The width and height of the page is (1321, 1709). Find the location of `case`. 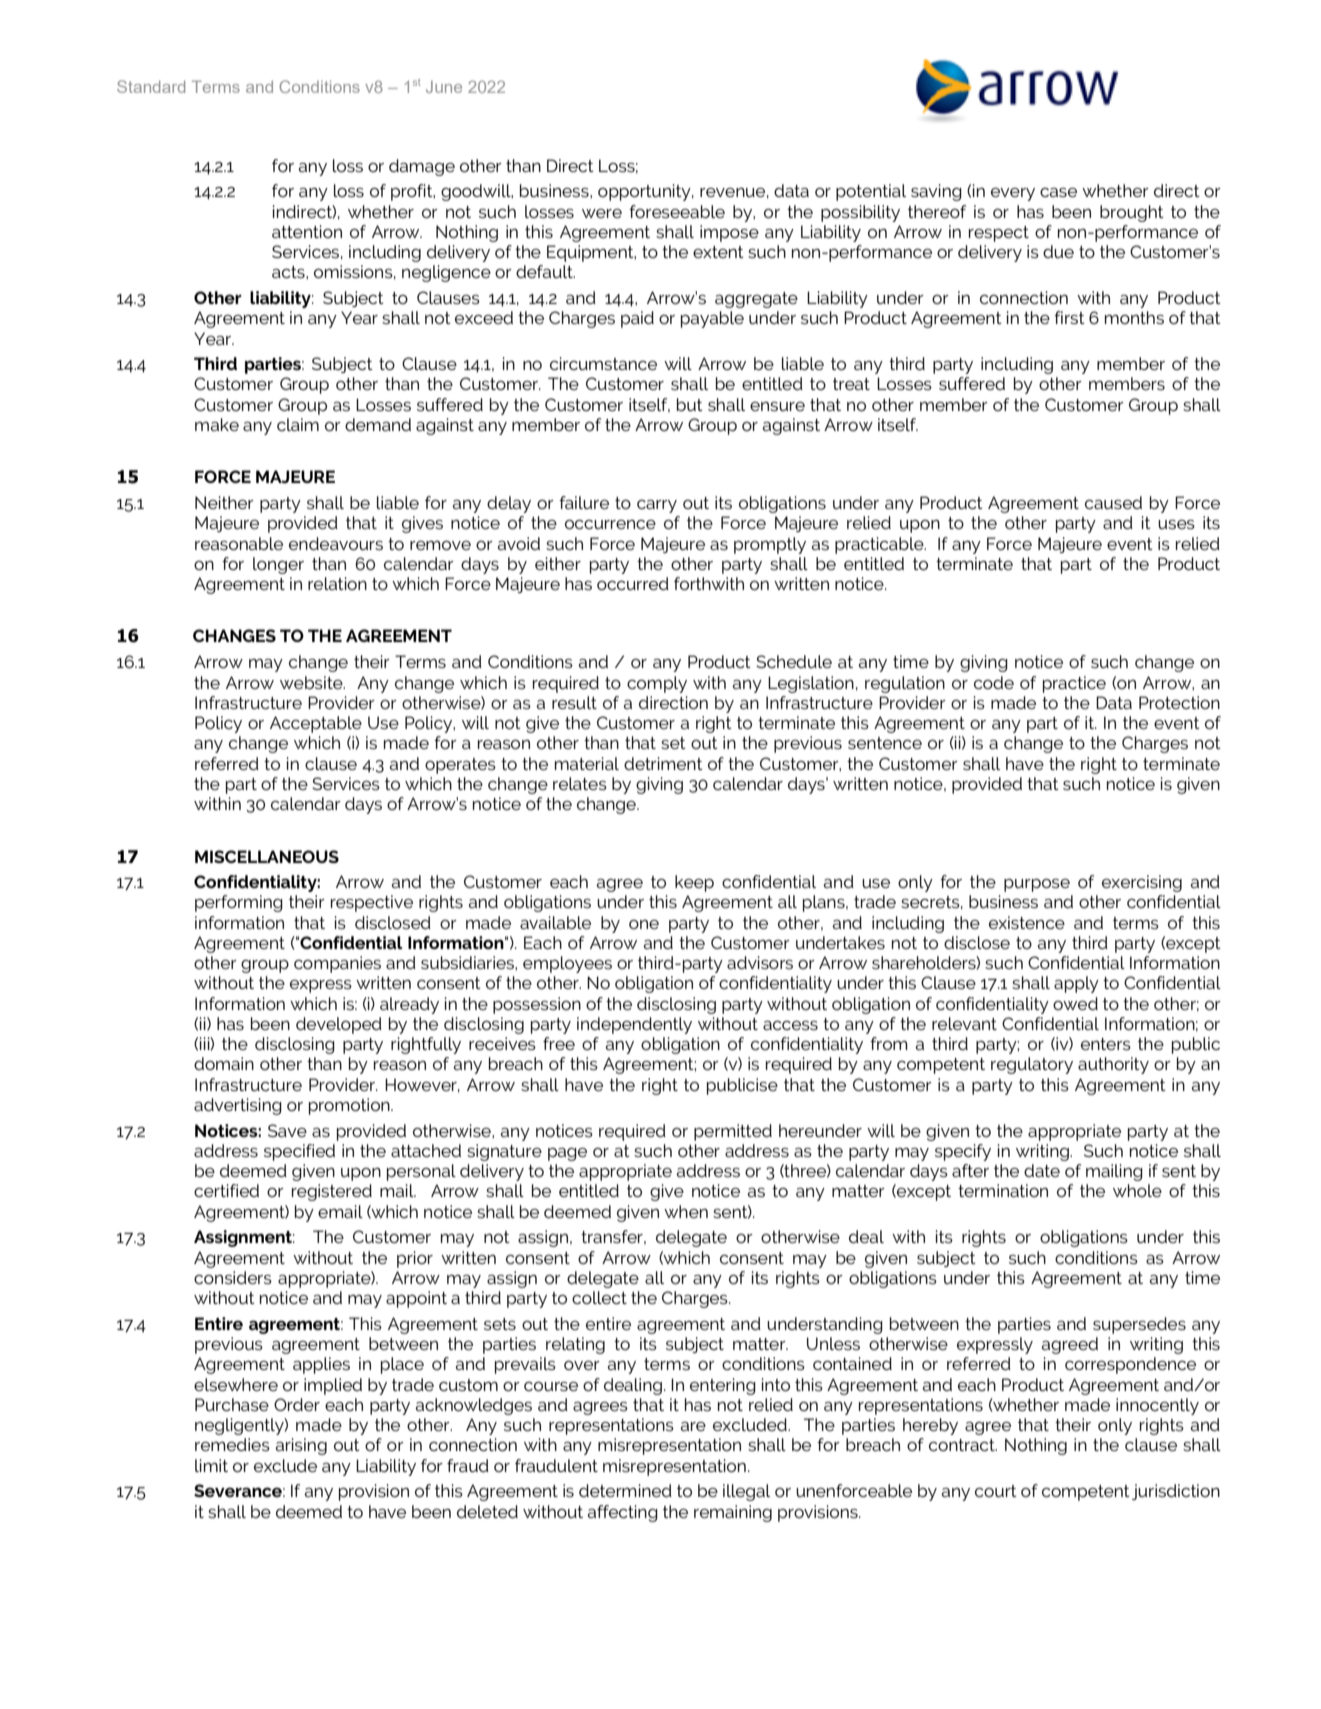

case is located at coordinates (1058, 192).
